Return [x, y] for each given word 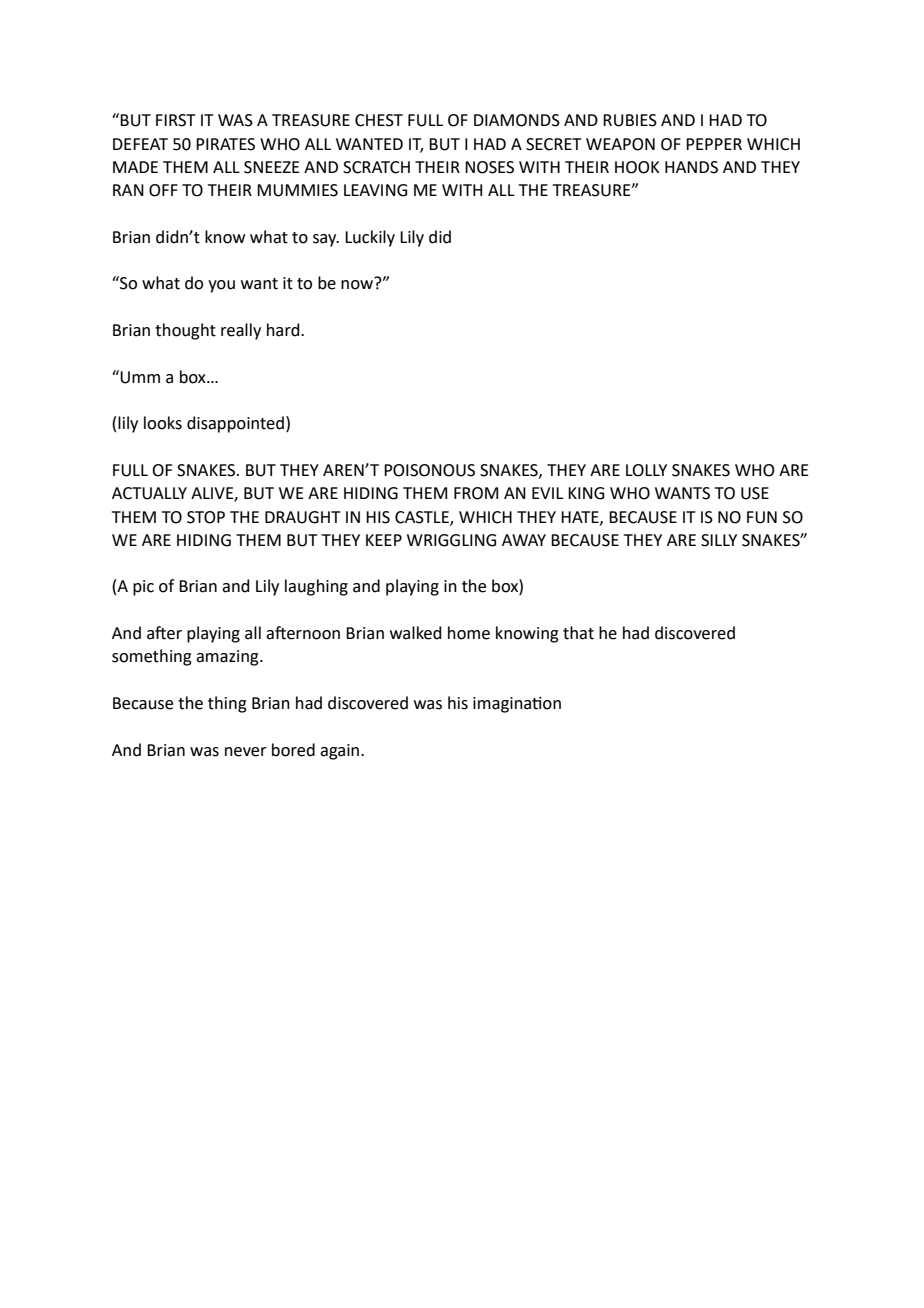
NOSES [489, 167]
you [221, 286]
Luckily [370, 238]
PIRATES [225, 144]
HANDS [691, 167]
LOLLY [646, 470]
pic [143, 588]
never [246, 752]
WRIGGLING [451, 540]
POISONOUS [429, 470]
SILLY [719, 540]
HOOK [637, 167]
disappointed [235, 424]
